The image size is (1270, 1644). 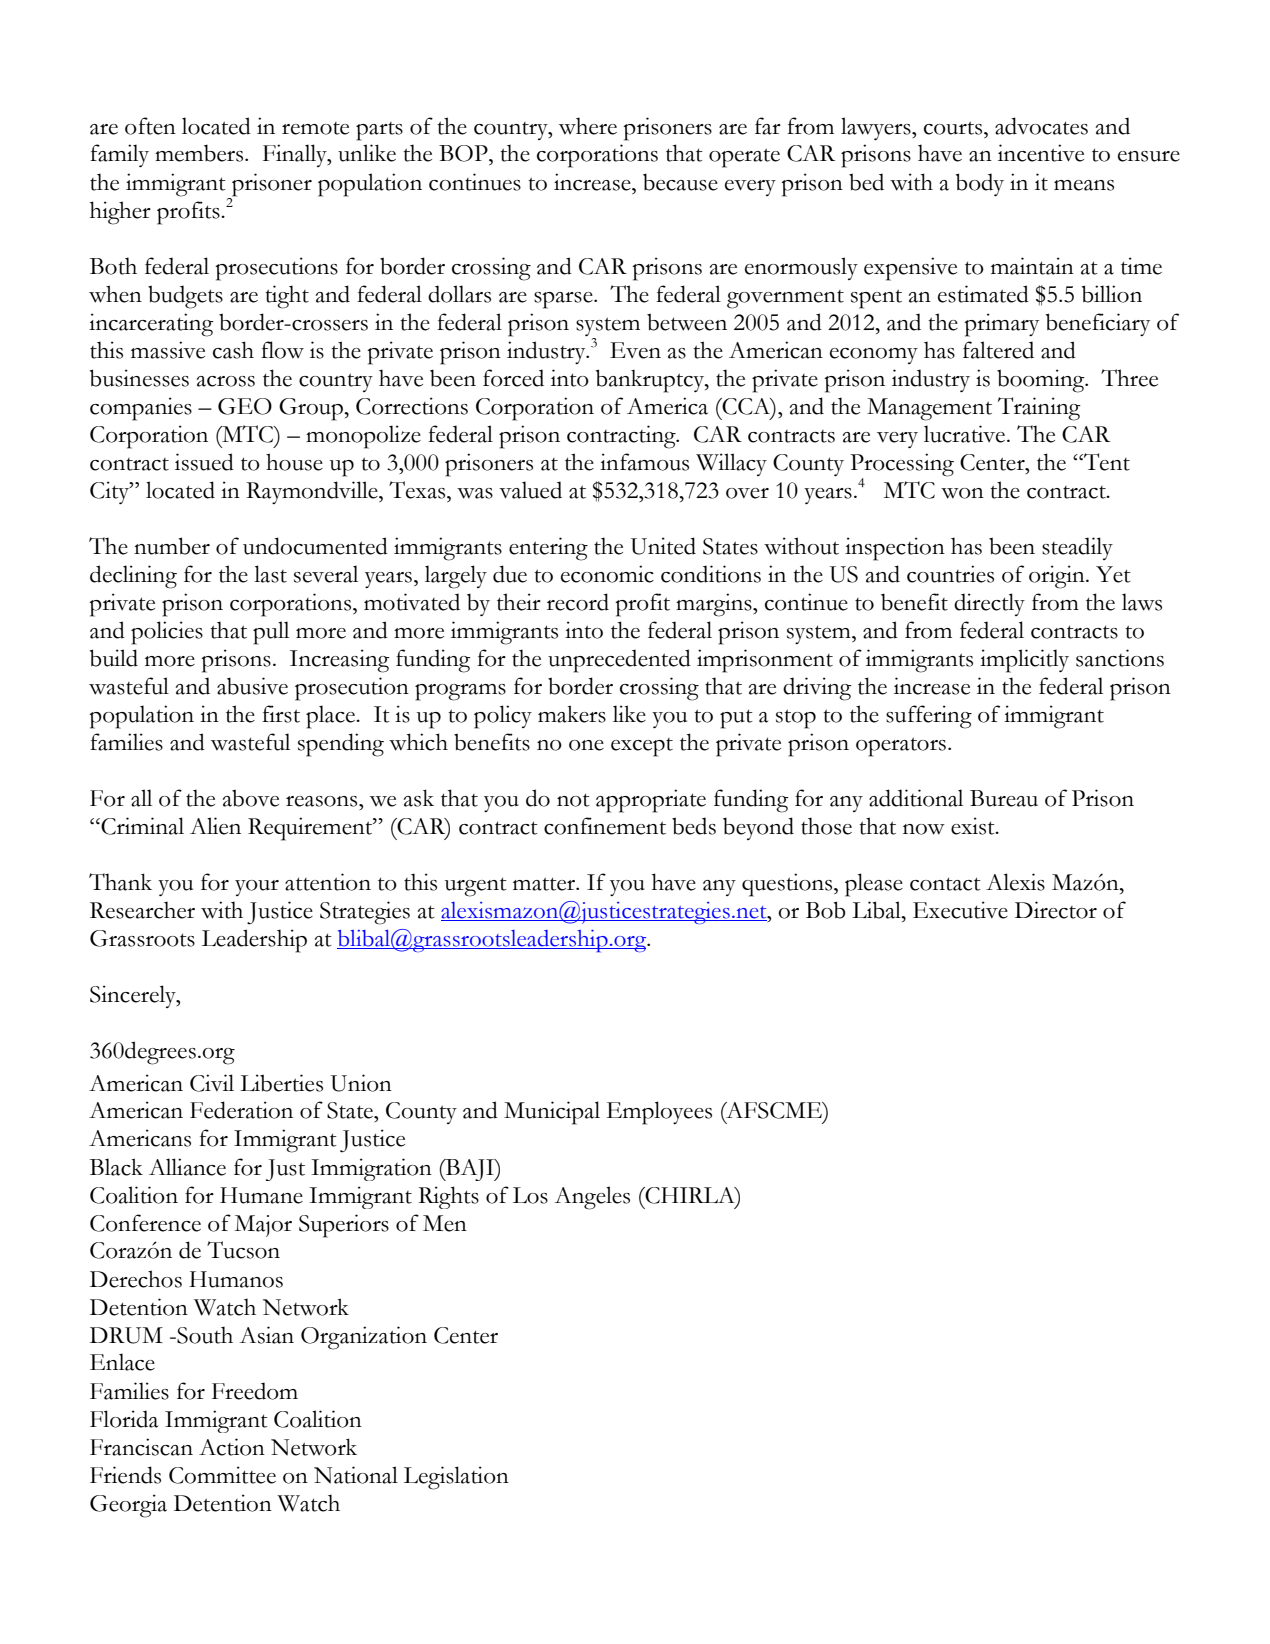 I want to click on last, so click(x=270, y=574).
